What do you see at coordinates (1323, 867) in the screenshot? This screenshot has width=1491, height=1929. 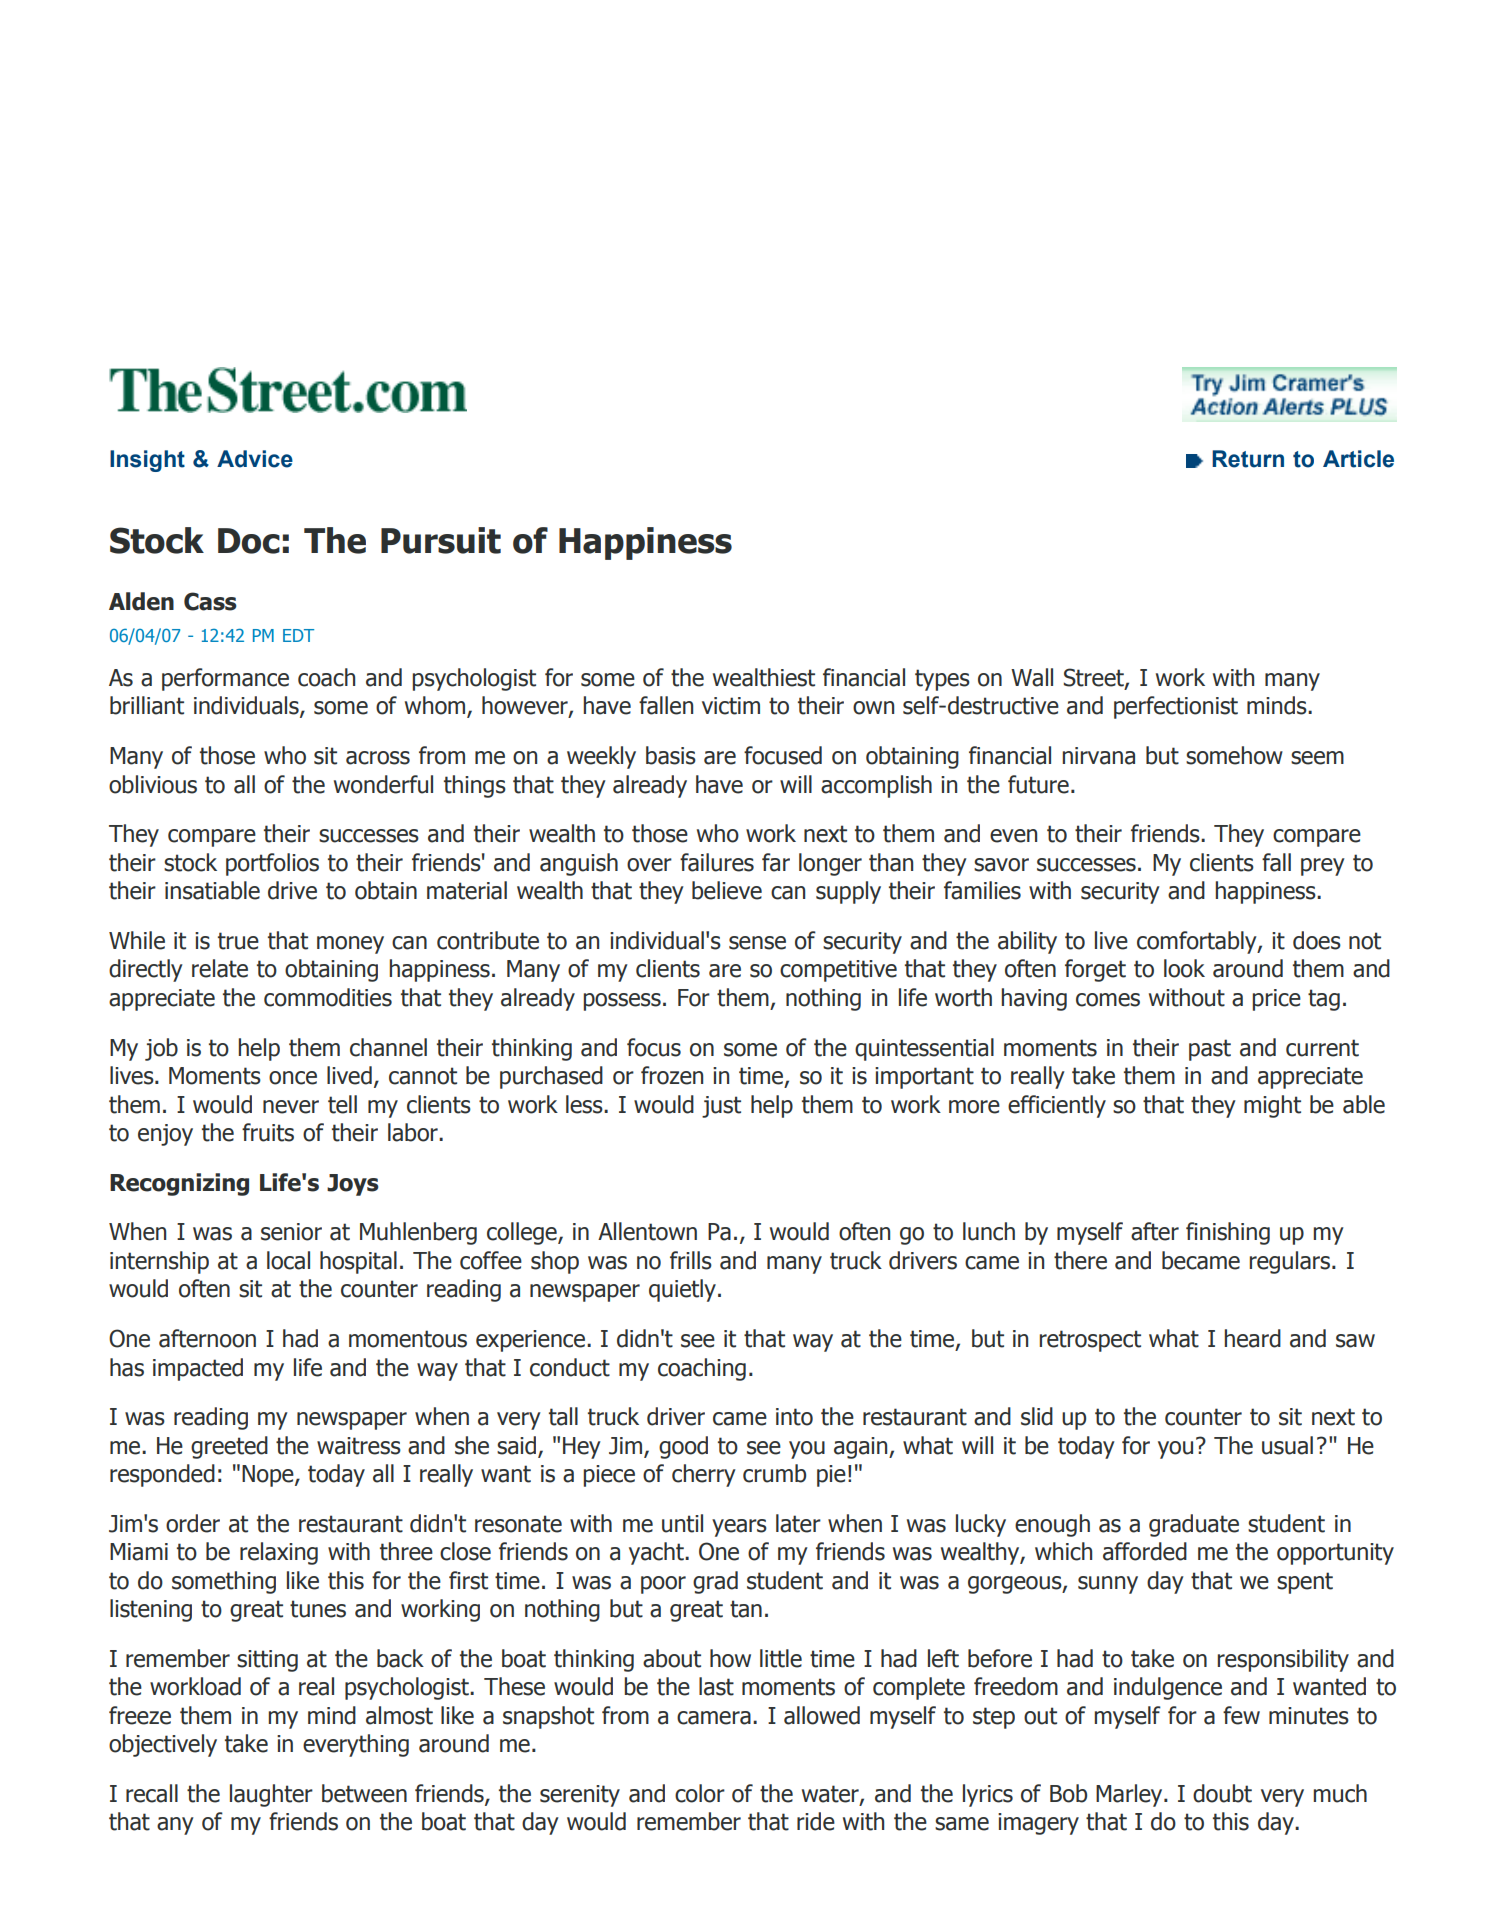 I see `prey` at bounding box center [1323, 867].
